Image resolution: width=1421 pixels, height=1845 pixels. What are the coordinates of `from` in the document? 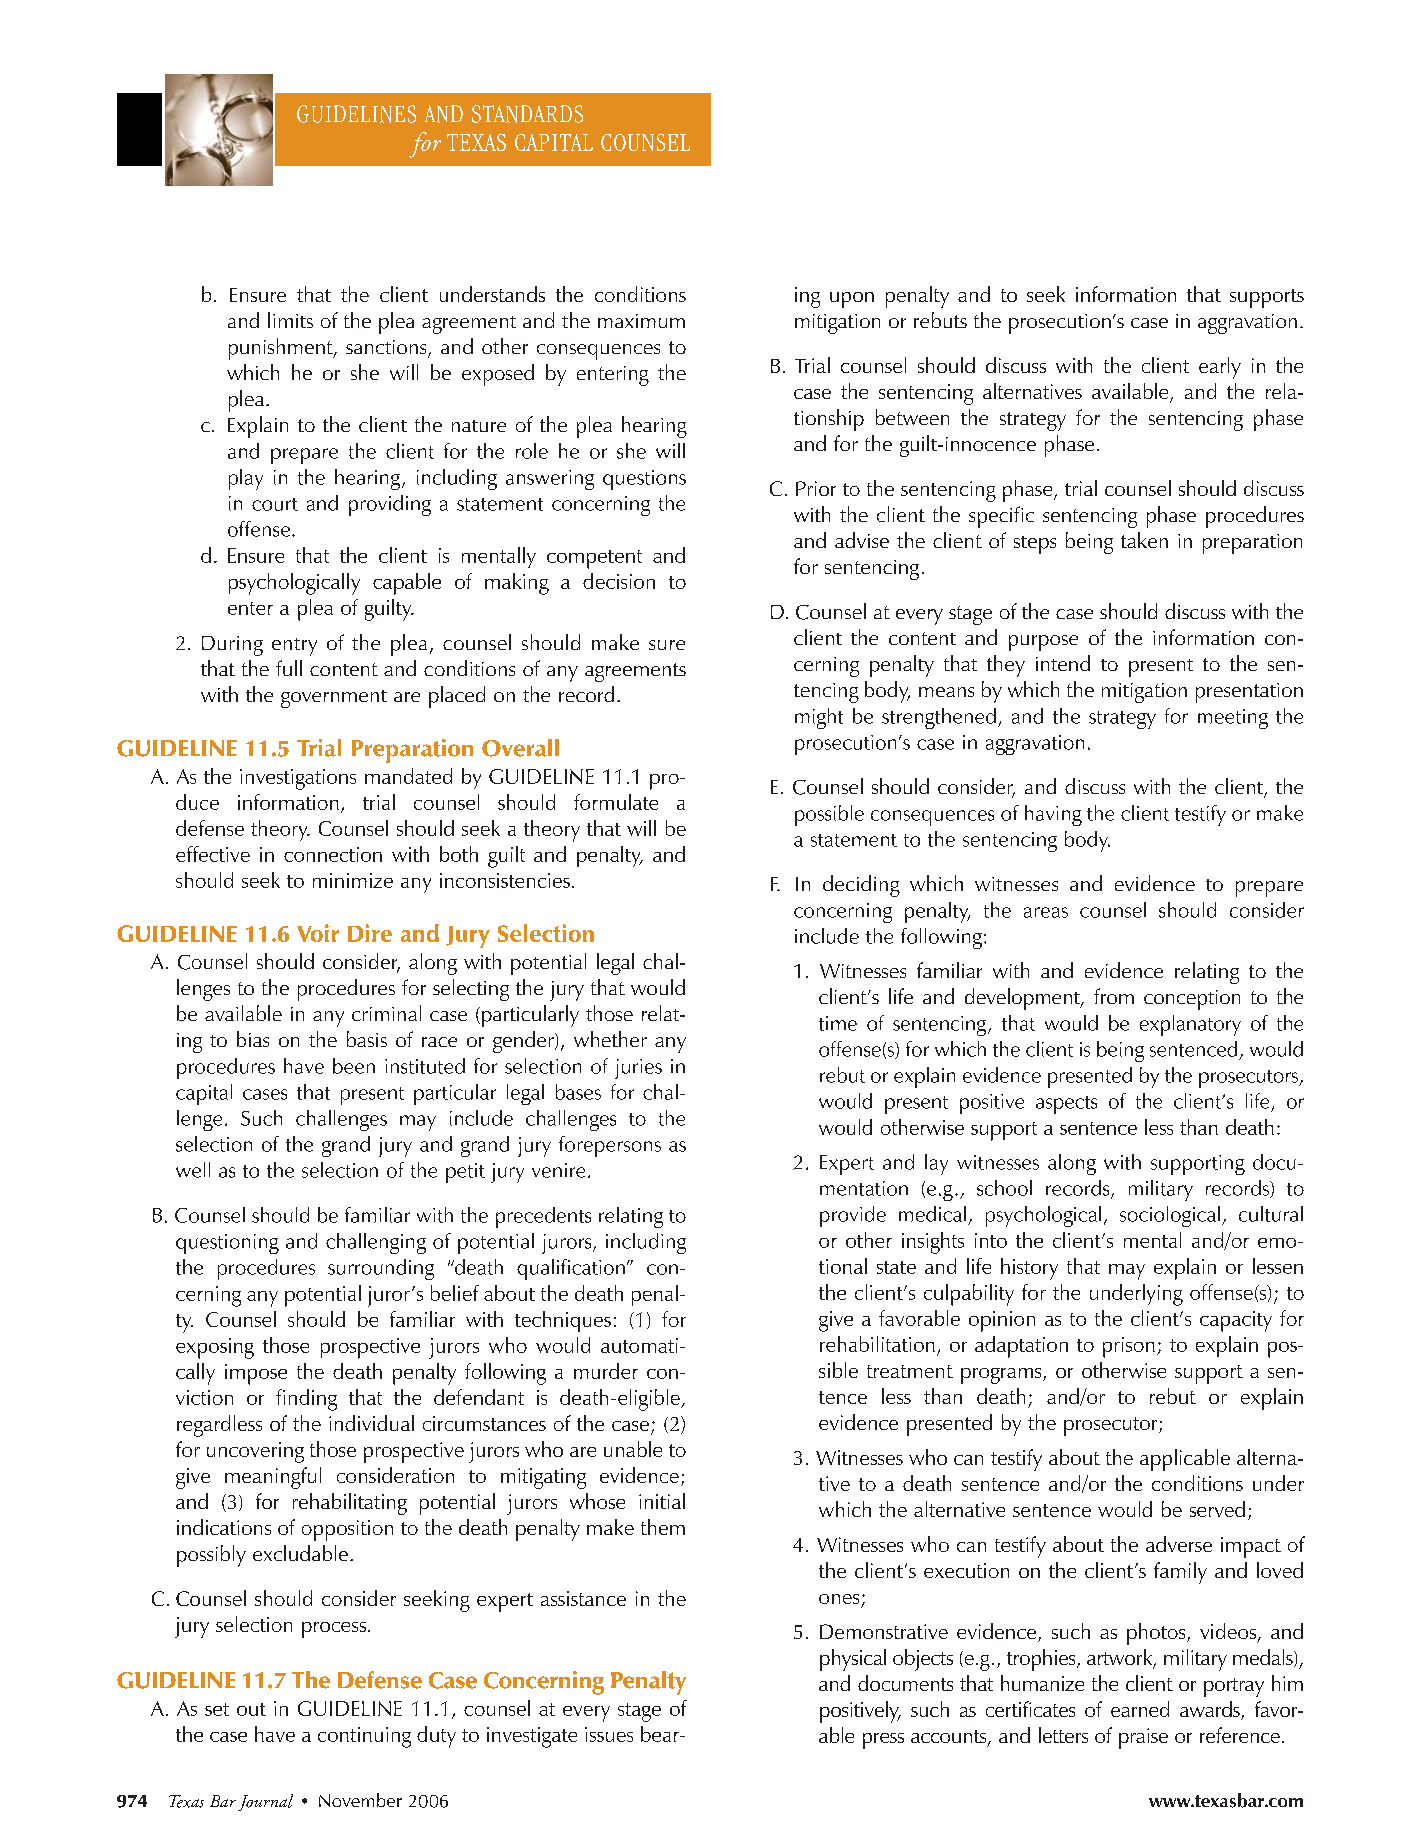 It's located at (1114, 996).
